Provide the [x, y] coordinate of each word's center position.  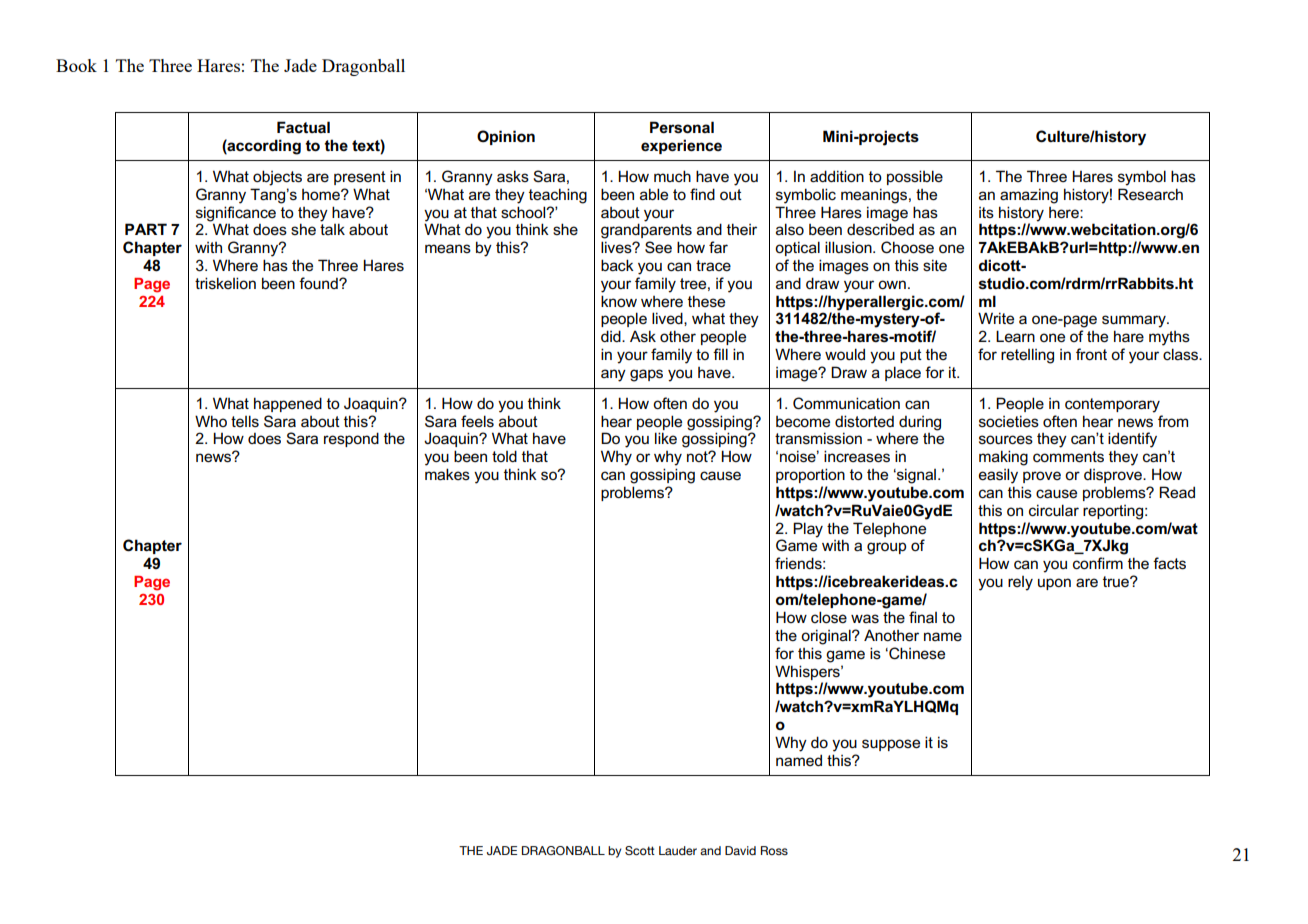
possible [915, 177]
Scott [640, 850]
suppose [891, 745]
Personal [682, 127]
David [740, 850]
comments [1068, 457]
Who [211, 421]
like [666, 438]
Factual [303, 127]
